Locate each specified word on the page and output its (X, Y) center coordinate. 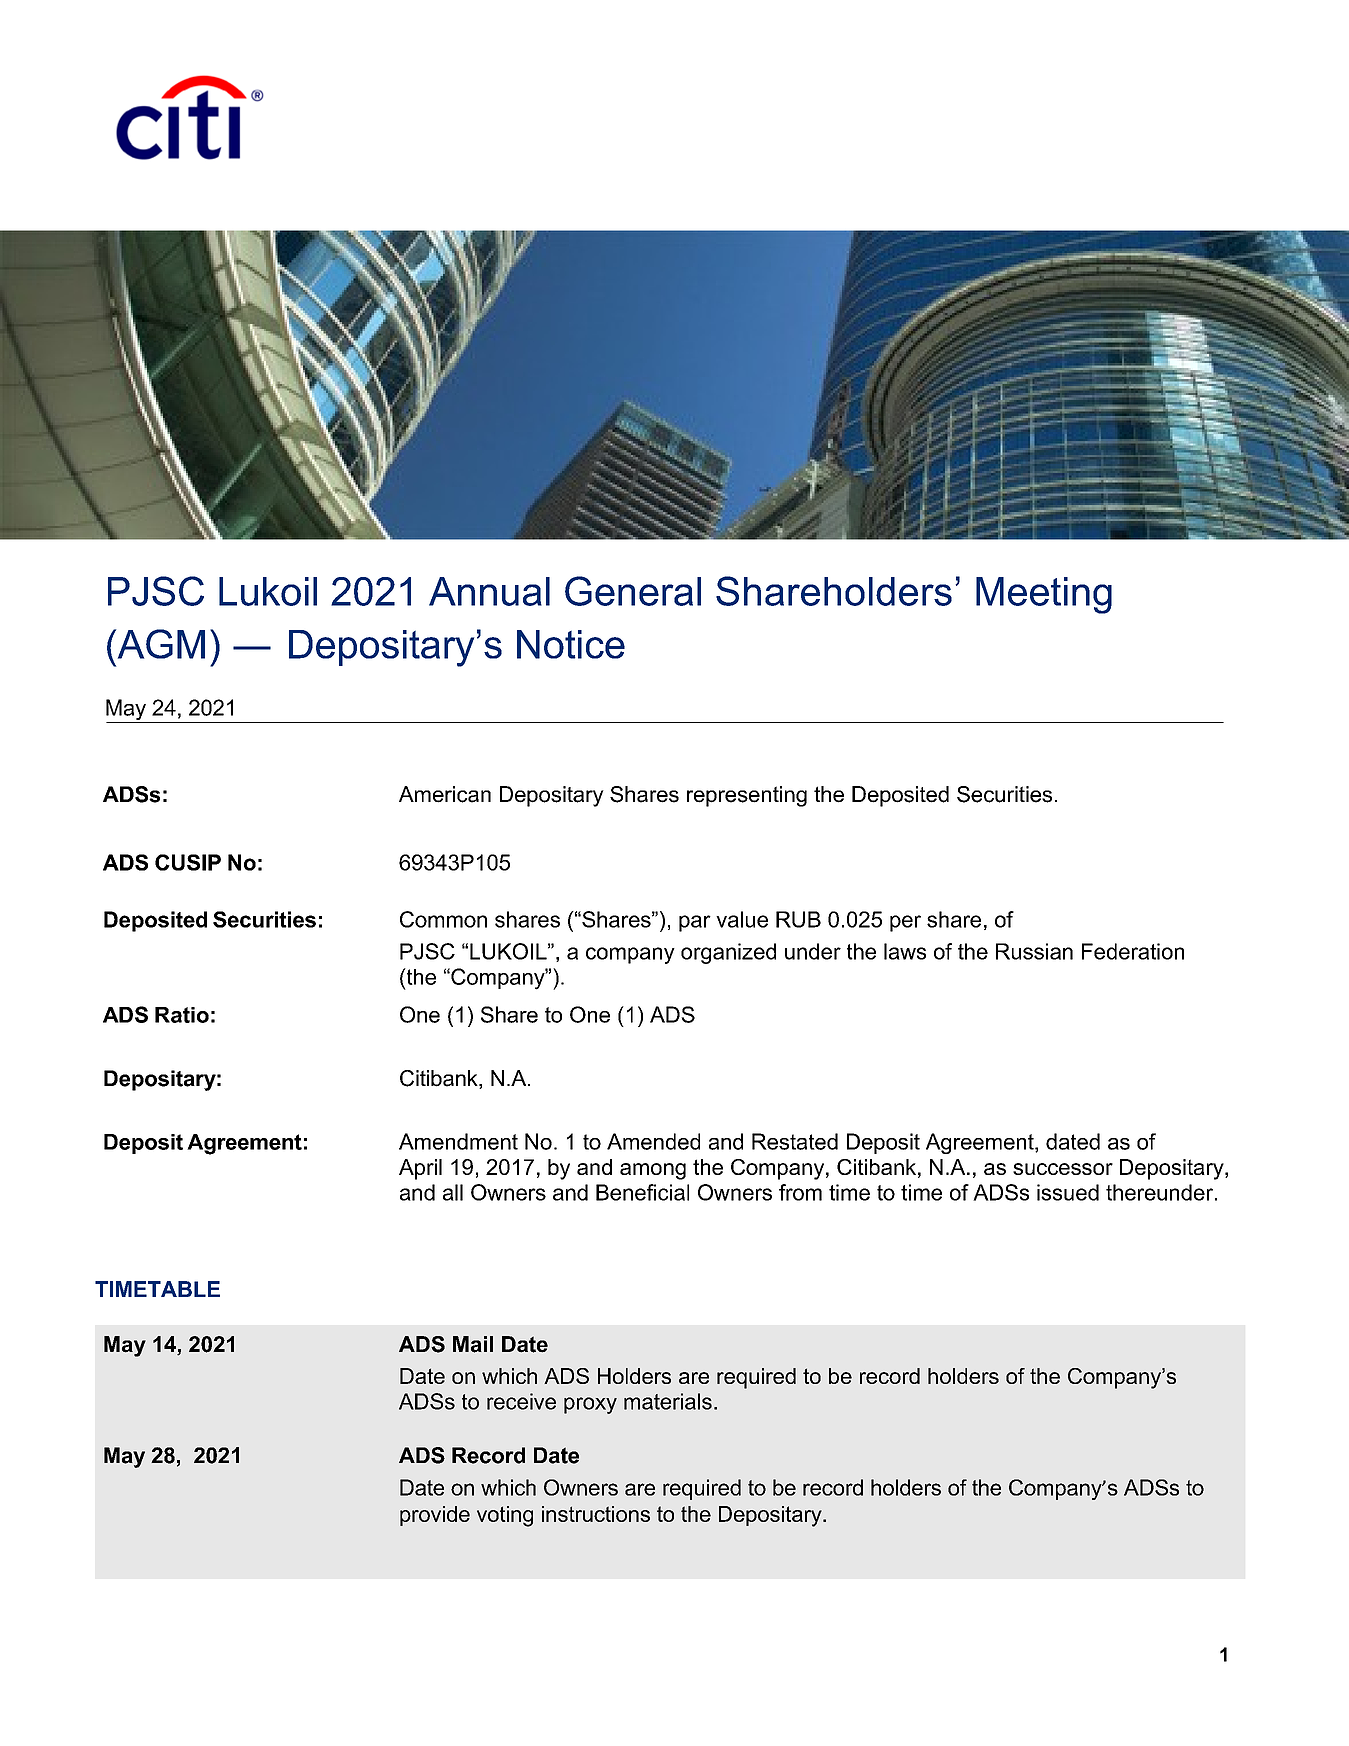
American (445, 794)
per (905, 923)
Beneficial (642, 1192)
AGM (160, 644)
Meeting (1044, 595)
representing (747, 796)
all (453, 1192)
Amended (653, 1141)
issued (1068, 1192)
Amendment (458, 1141)
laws (905, 951)
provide (435, 1516)
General (633, 591)
